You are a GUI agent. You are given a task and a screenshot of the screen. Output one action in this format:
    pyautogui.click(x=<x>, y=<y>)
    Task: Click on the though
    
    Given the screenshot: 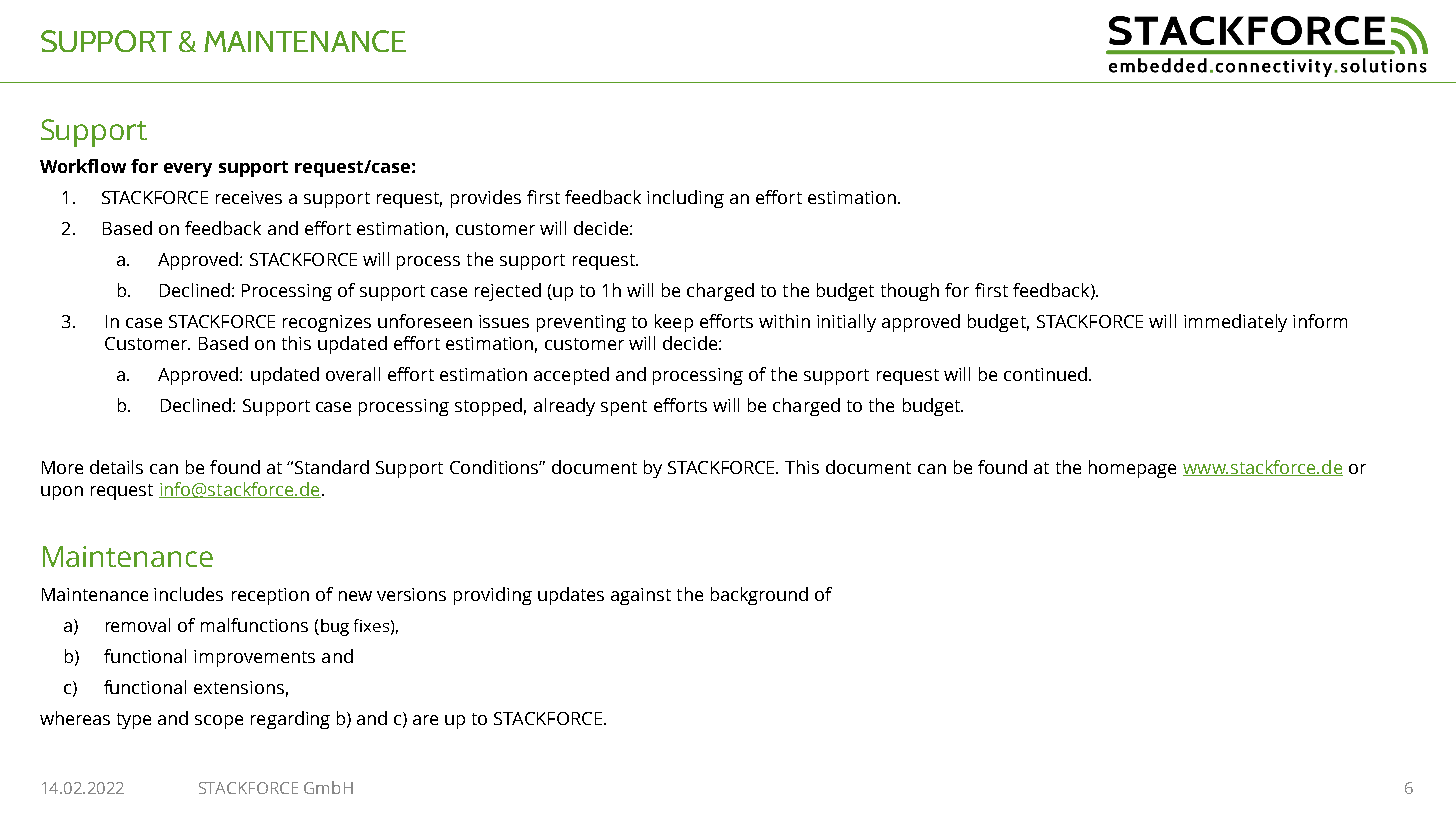 What is the action you would take?
    pyautogui.click(x=910, y=292)
